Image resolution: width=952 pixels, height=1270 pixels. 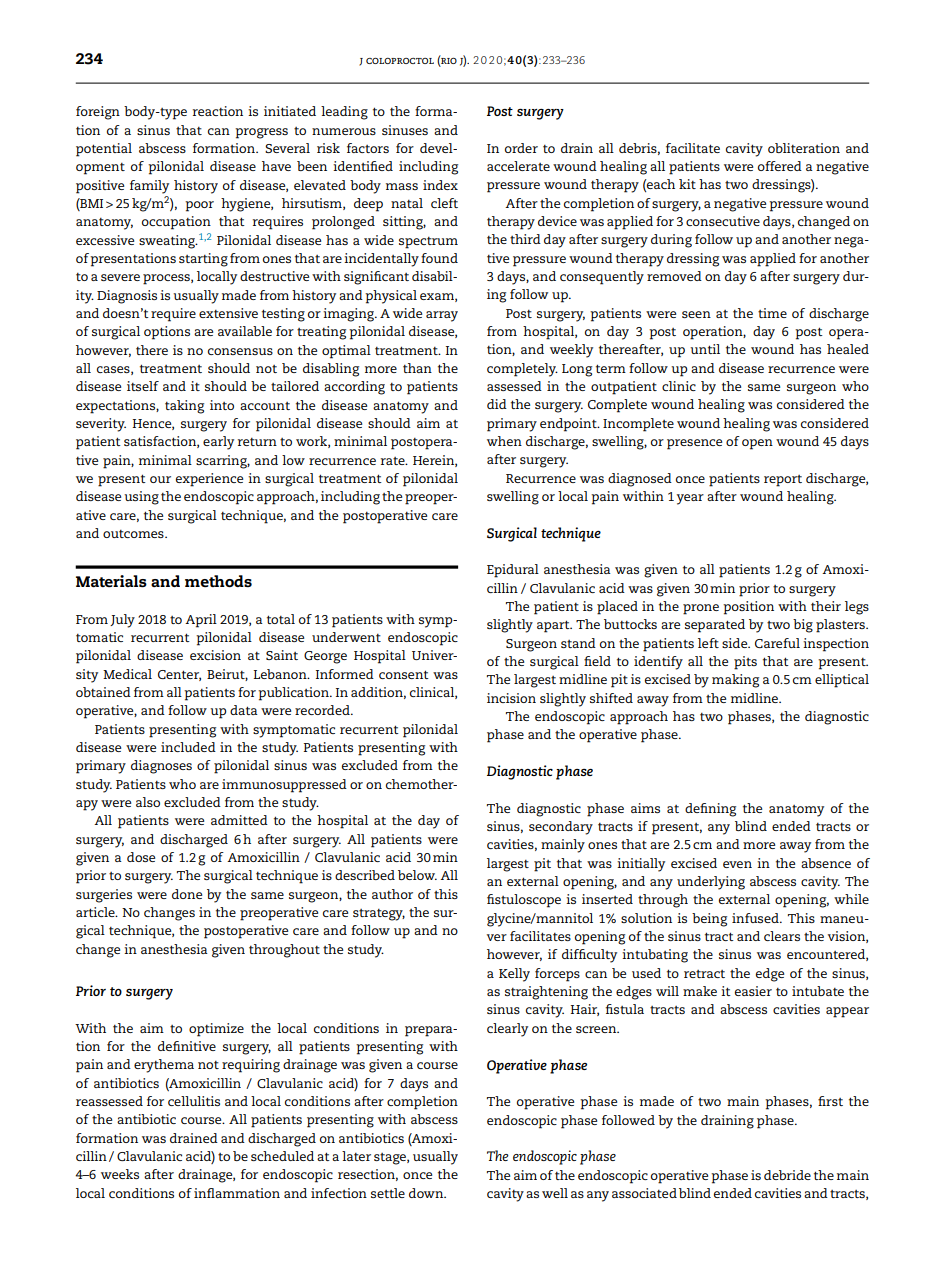 I want to click on did, so click(x=497, y=404).
